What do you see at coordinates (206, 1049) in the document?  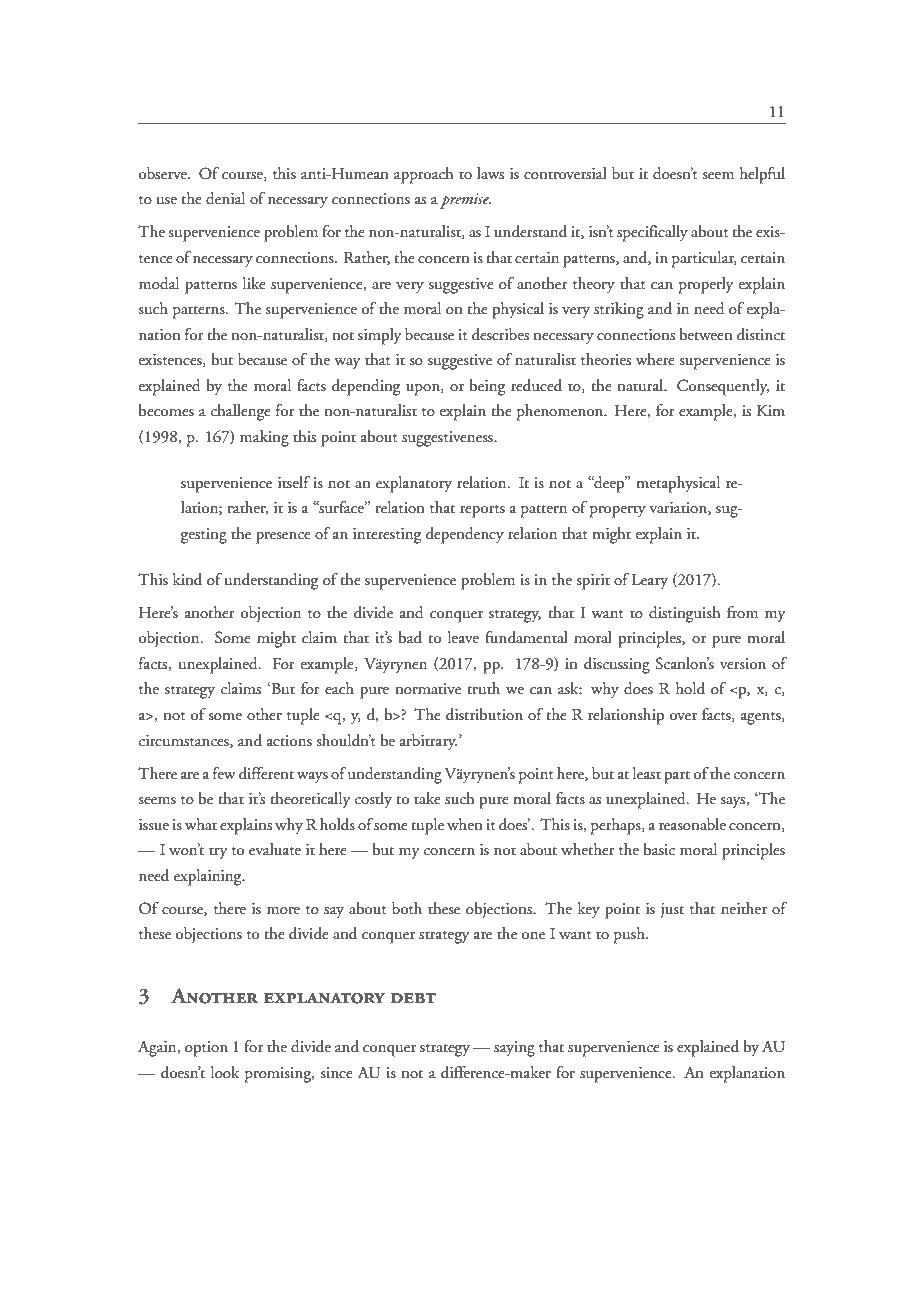 I see `option` at bounding box center [206, 1049].
